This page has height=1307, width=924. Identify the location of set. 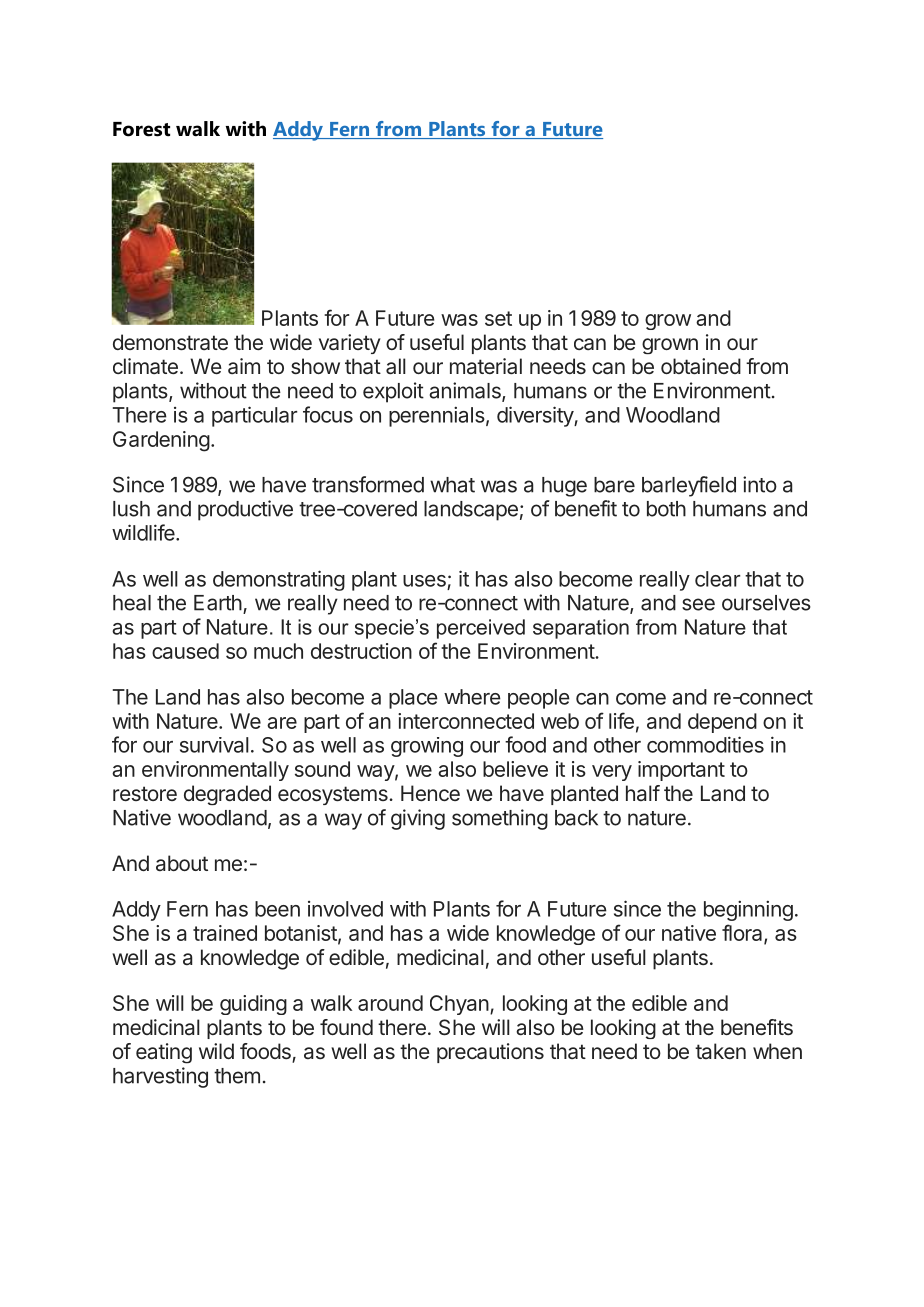
(498, 318).
